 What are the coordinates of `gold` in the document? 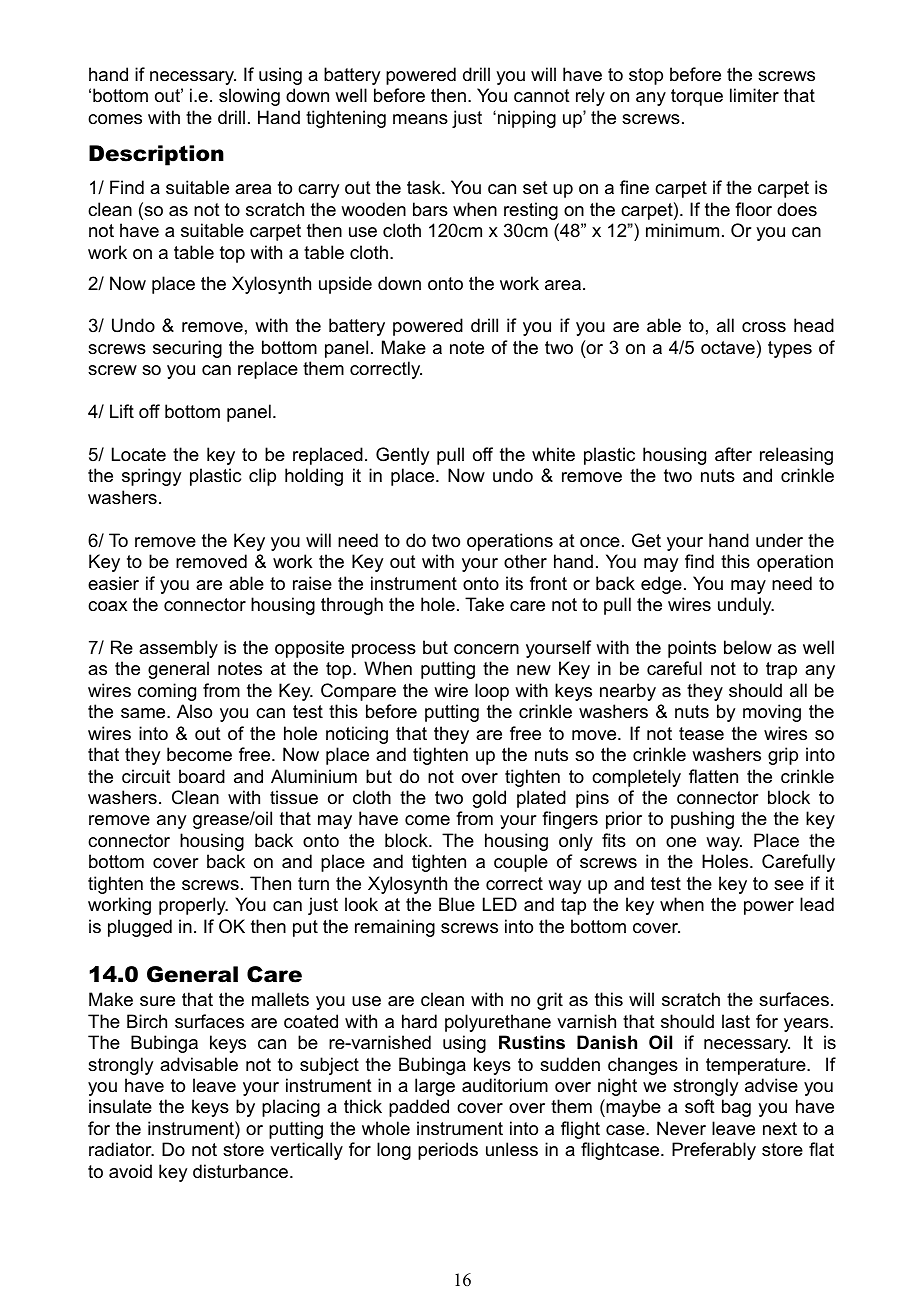 It's located at (489, 799).
